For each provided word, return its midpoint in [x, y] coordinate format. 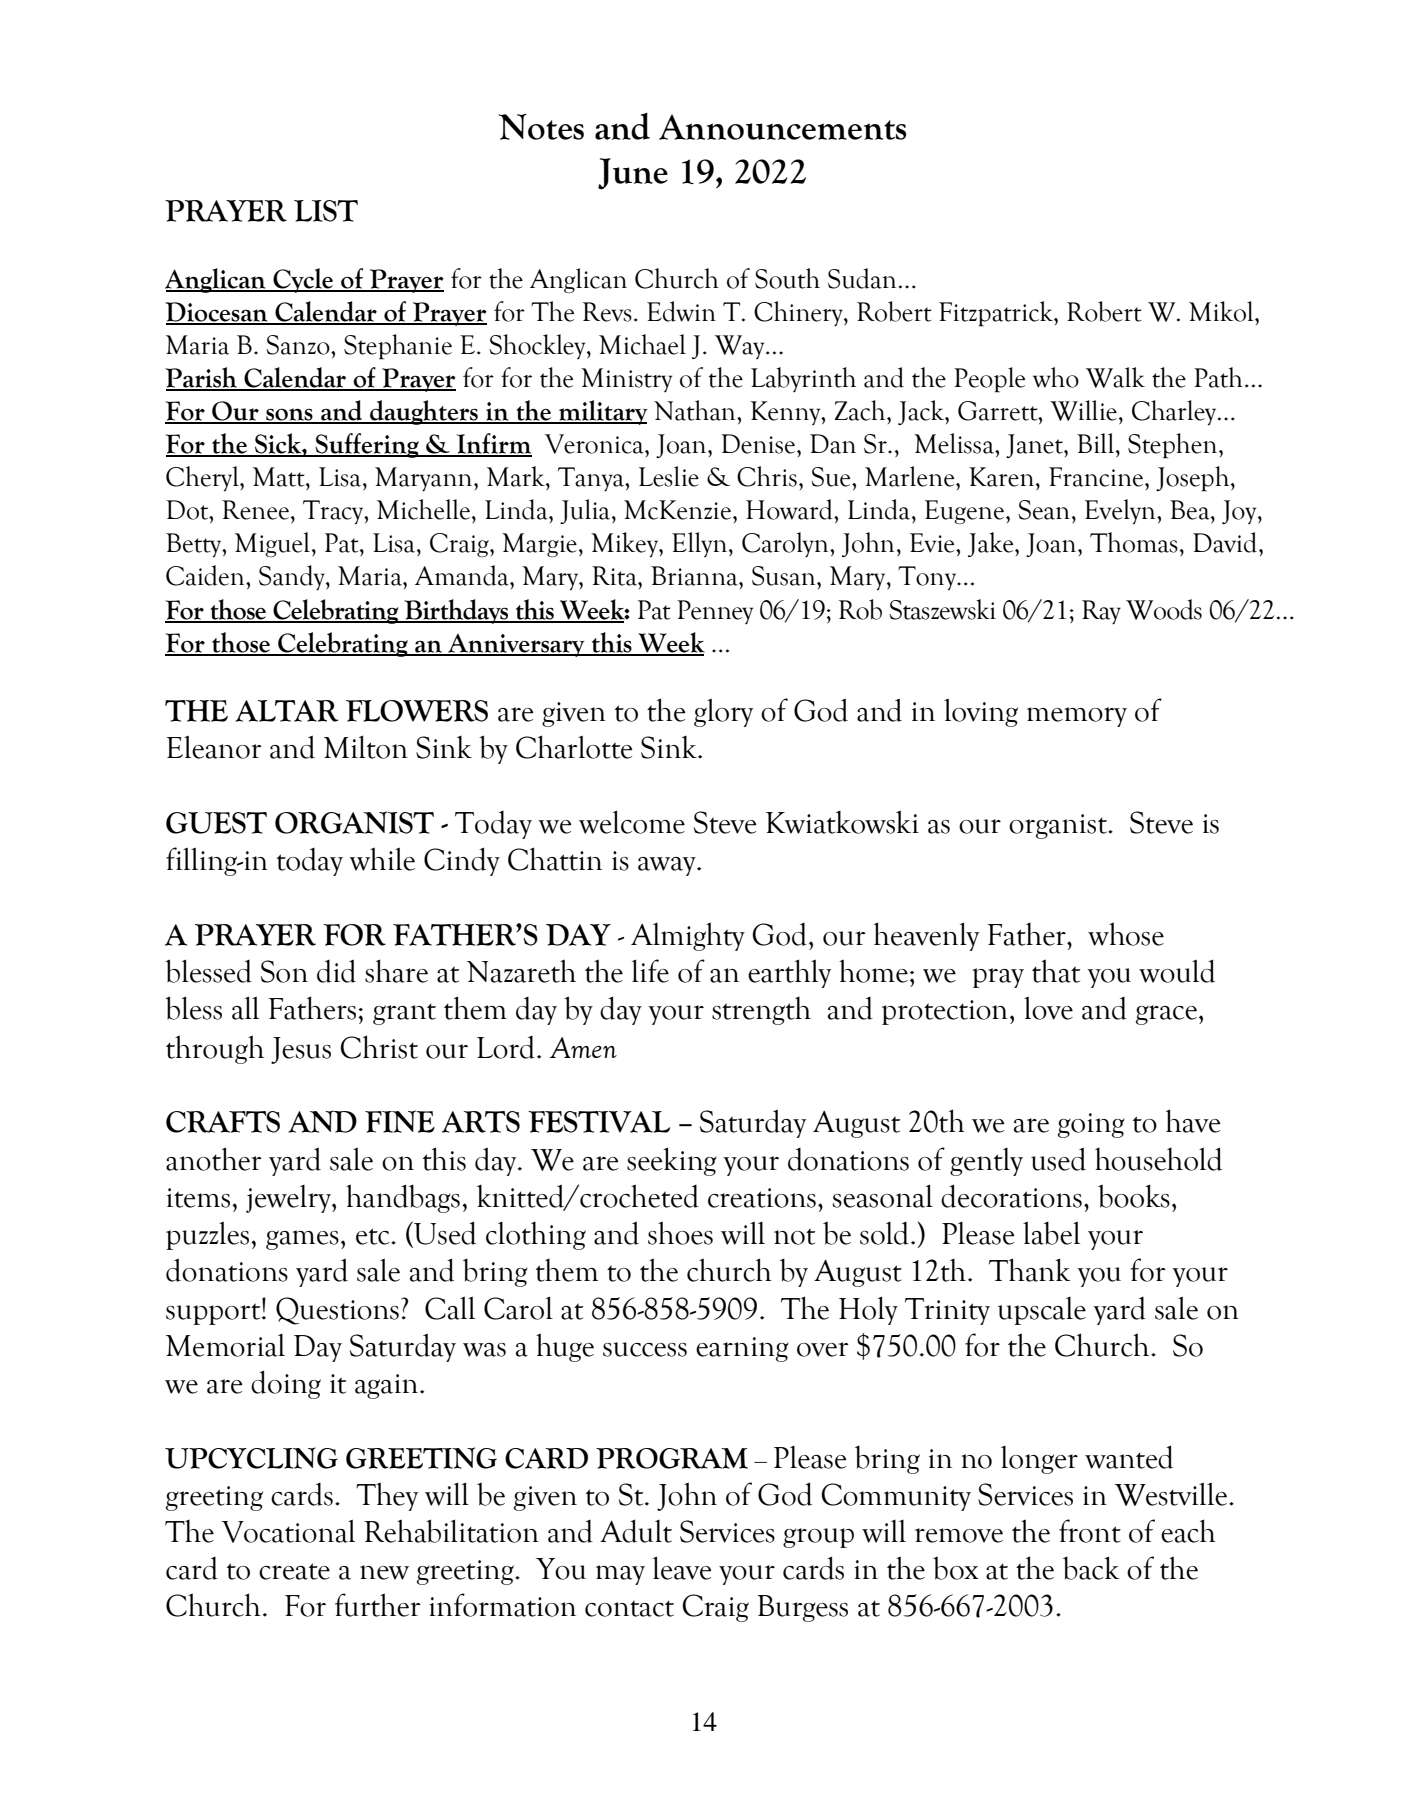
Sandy [293, 577]
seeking [672, 1161]
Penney [715, 612]
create [294, 1571]
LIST [326, 211]
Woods [1164, 609]
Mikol [1222, 311]
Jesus [301, 1050]
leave [682, 1568]
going [1091, 1125]
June [633, 174]
